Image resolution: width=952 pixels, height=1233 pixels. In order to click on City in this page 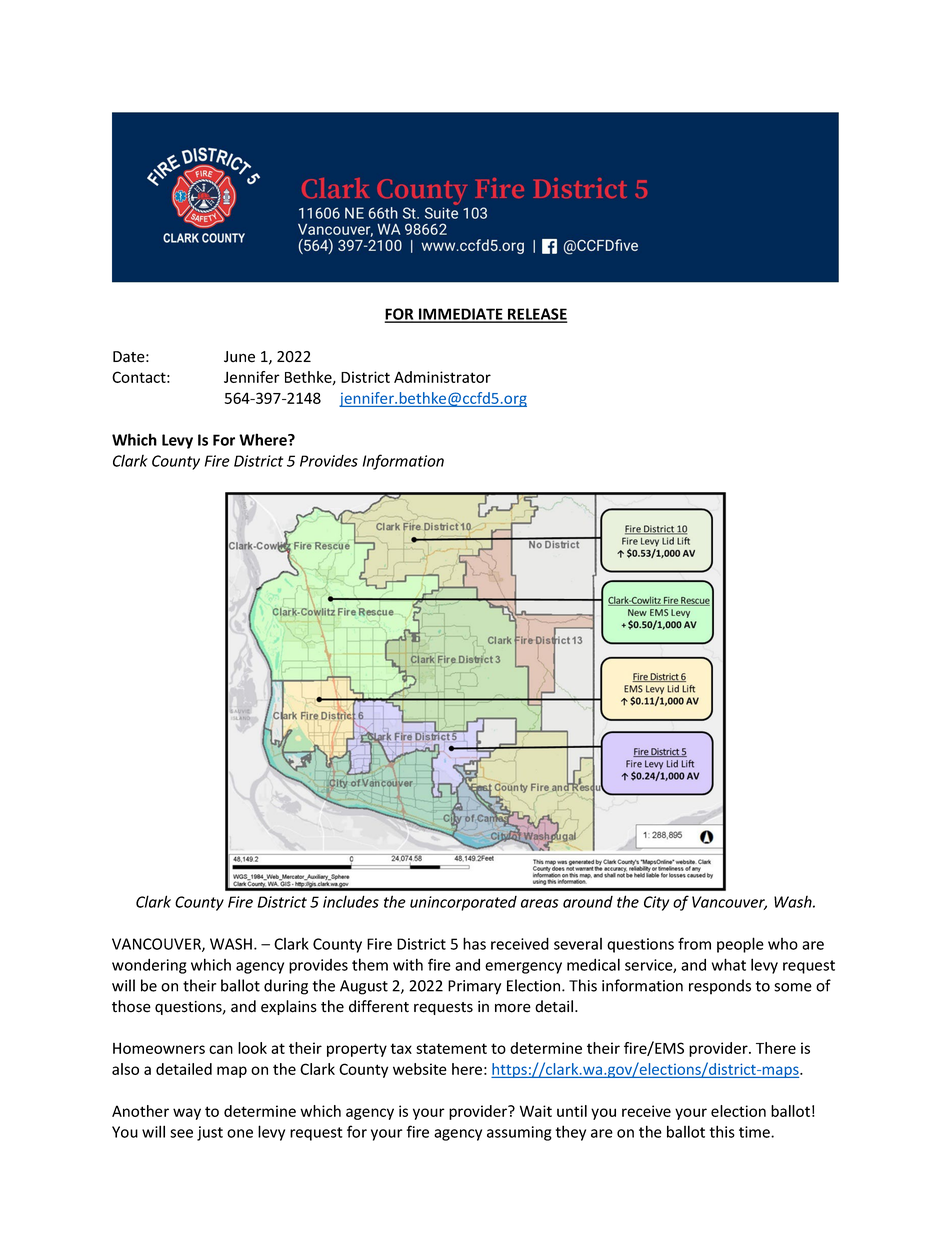, I will do `click(656, 903)`.
